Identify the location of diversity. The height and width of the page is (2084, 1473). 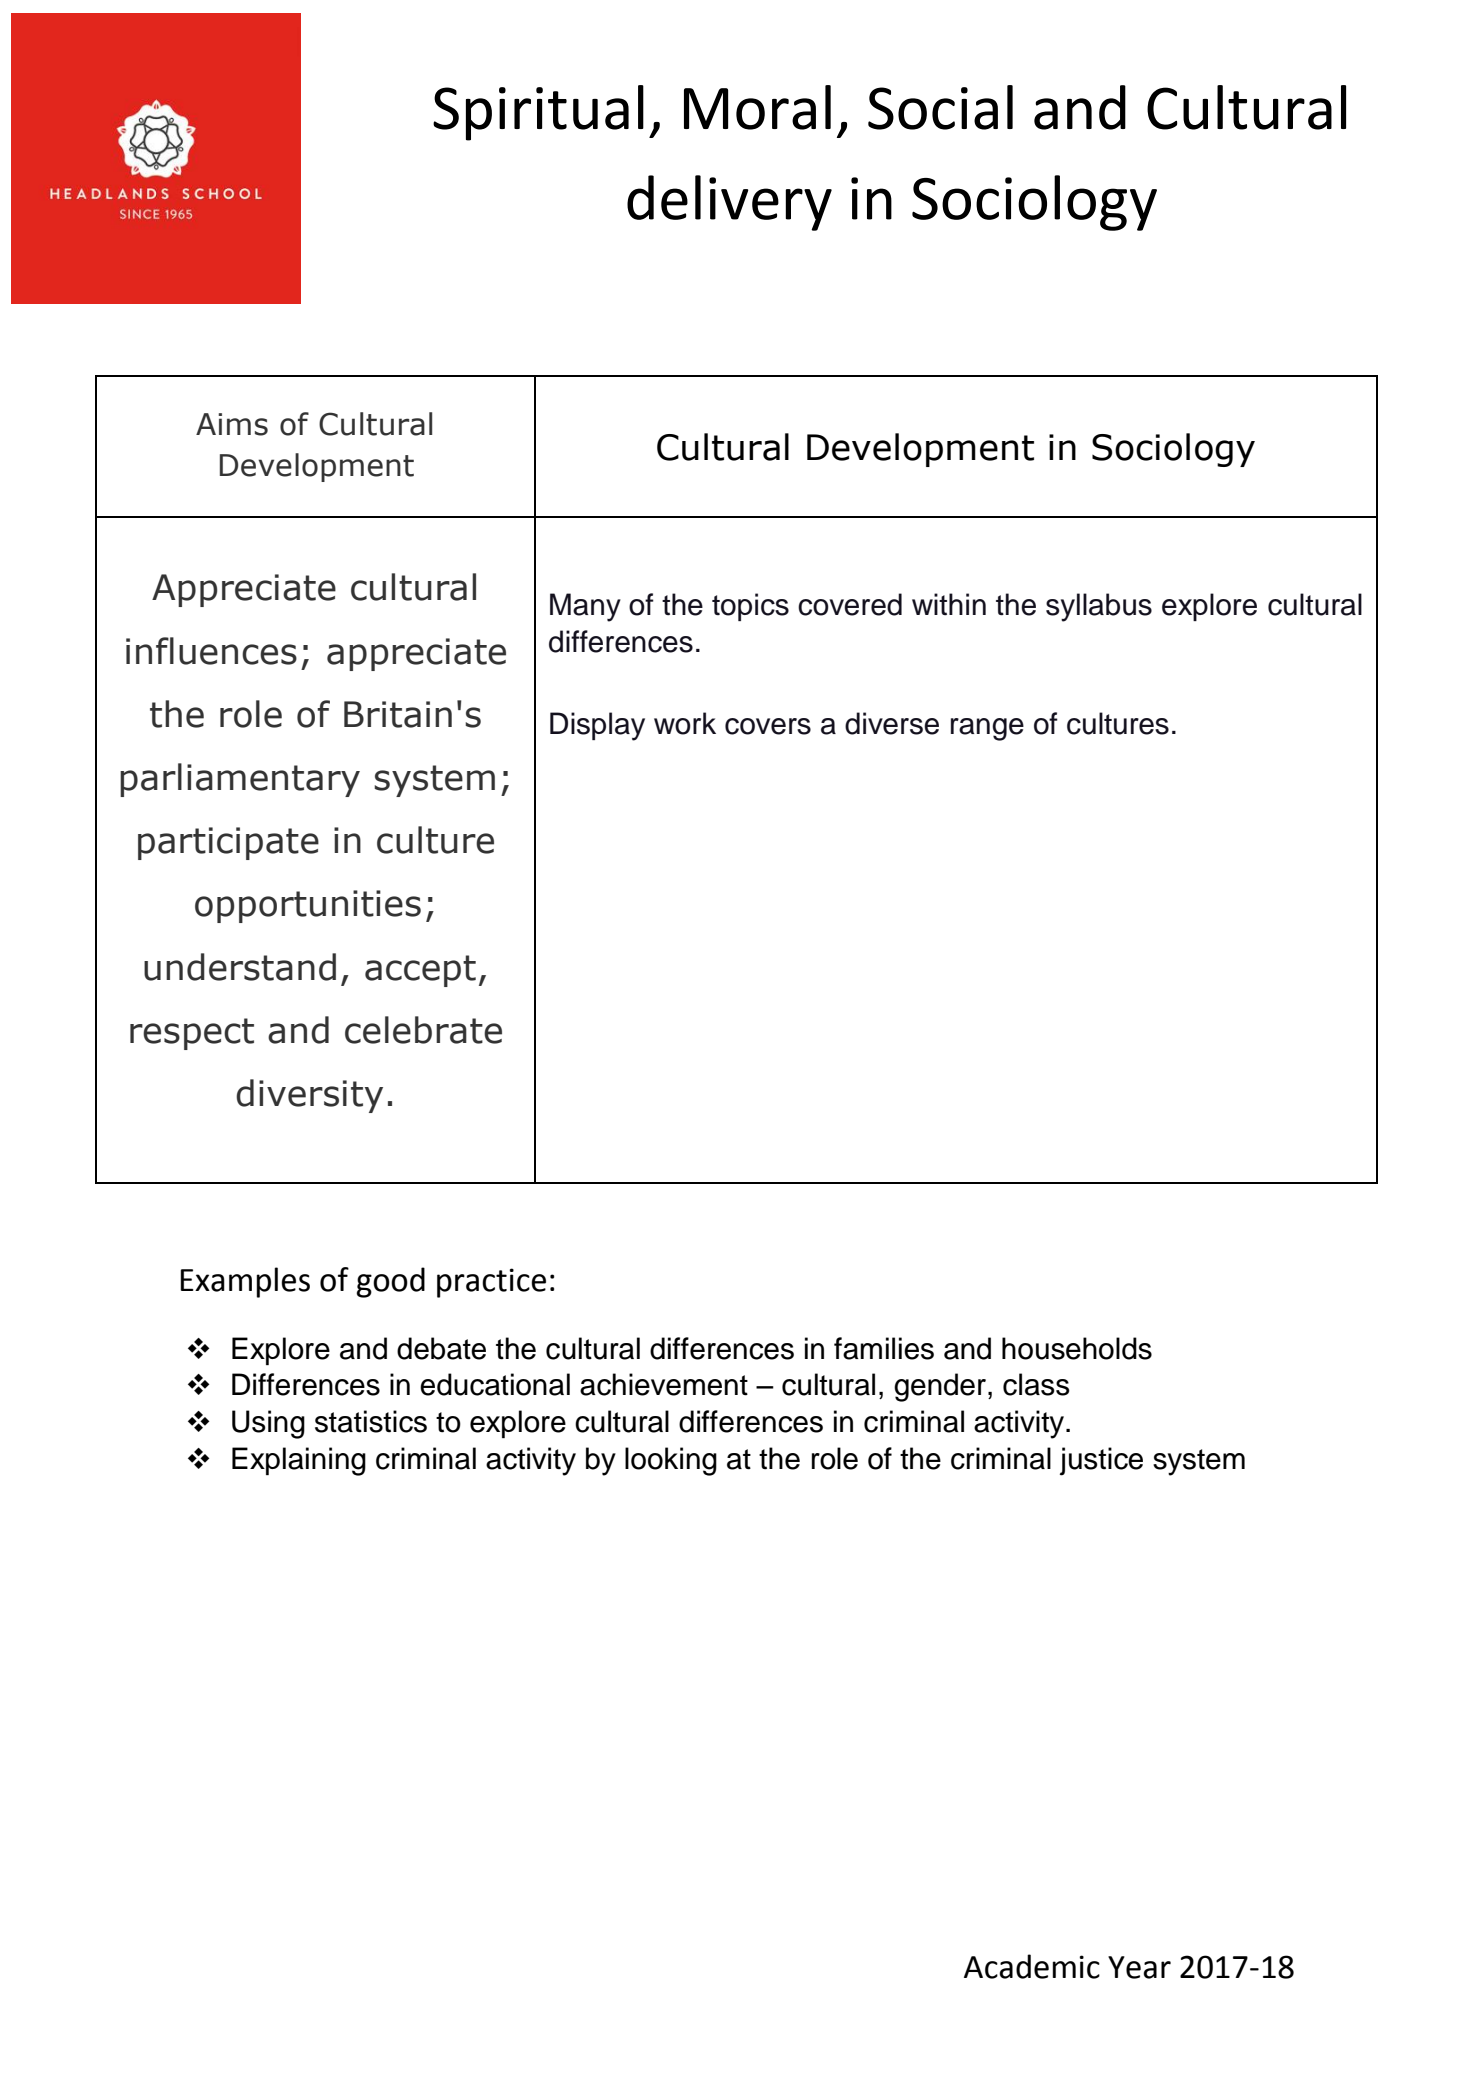
(309, 1096).
